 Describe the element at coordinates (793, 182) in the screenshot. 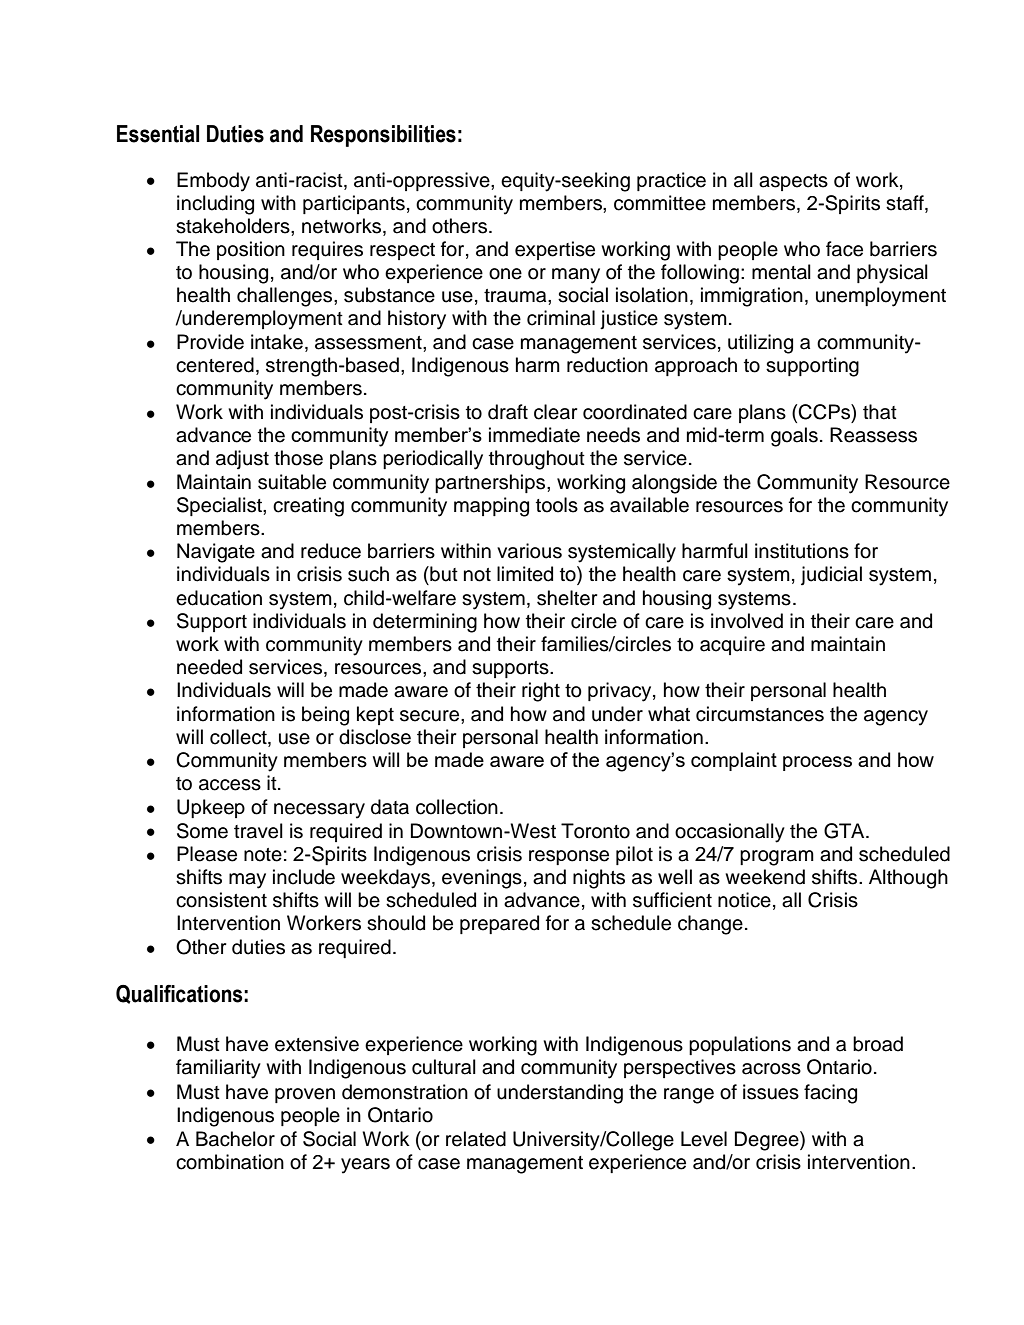

I see `aspects` at that location.
